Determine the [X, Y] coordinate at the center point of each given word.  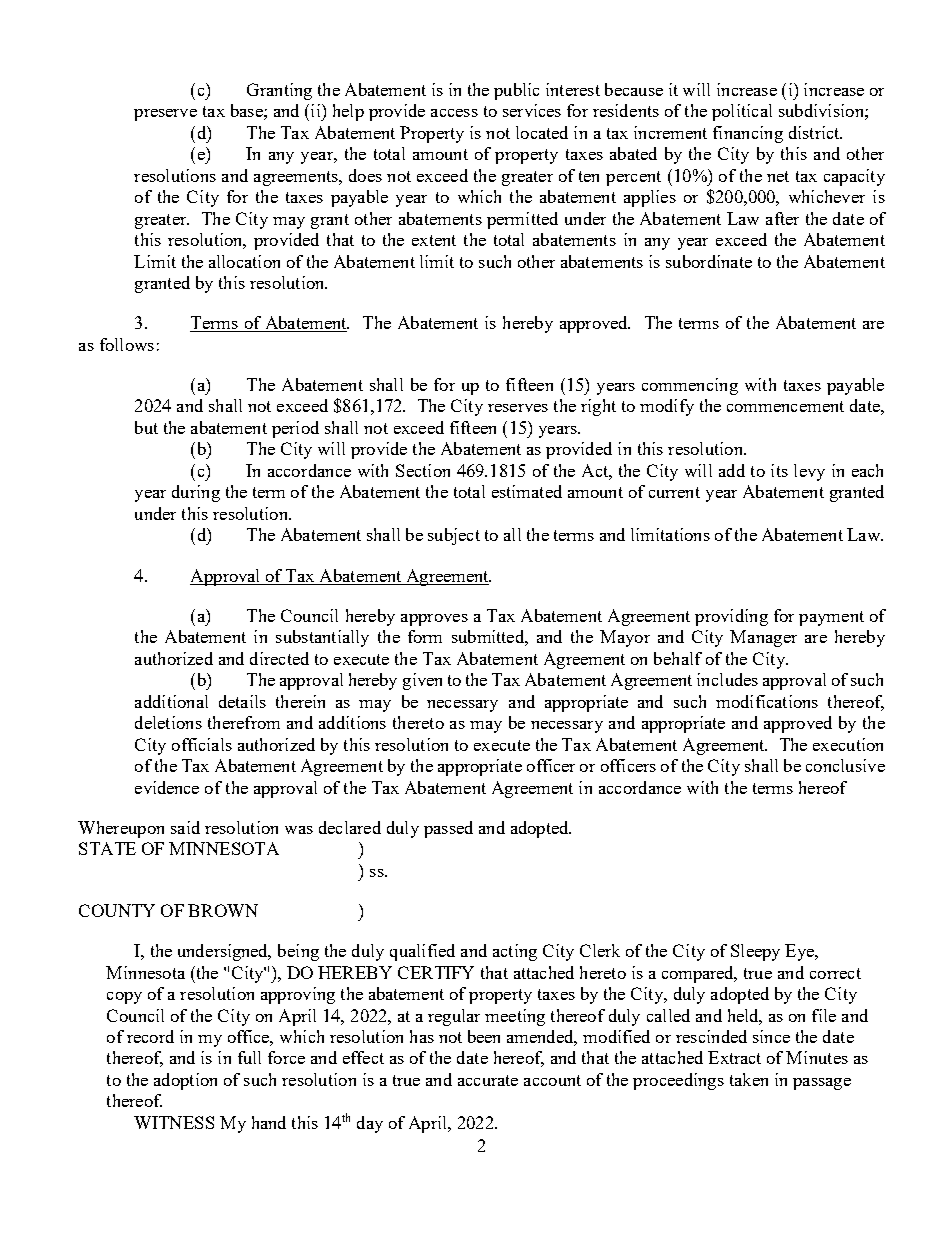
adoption [185, 1081]
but [146, 427]
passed [448, 829]
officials [202, 744]
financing [748, 134]
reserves [518, 408]
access [454, 113]
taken [749, 1079]
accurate [488, 1080]
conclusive [845, 765]
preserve [165, 115]
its [779, 470]
